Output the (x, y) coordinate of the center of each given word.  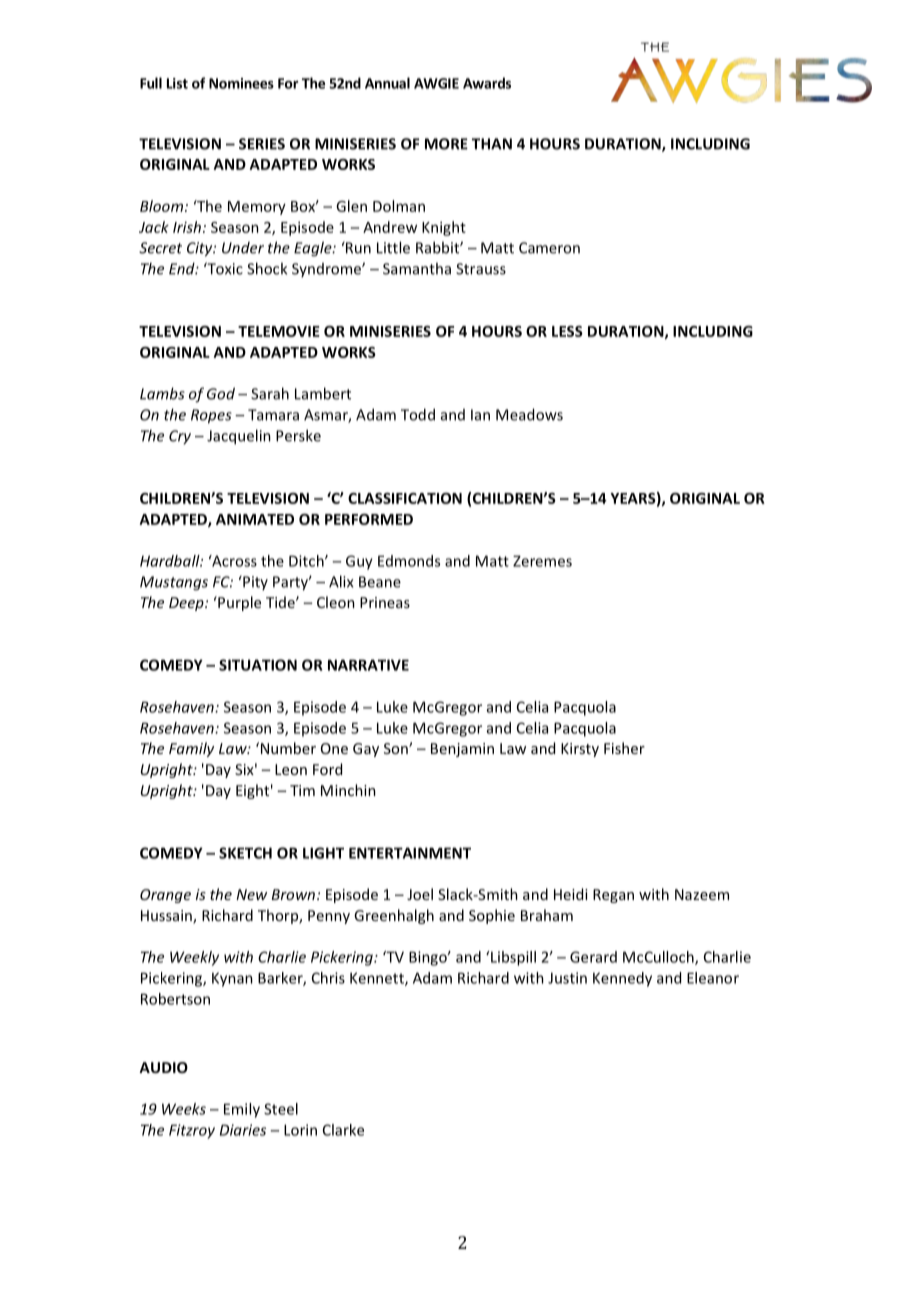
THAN (492, 144)
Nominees (241, 83)
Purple (238, 603)
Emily (242, 1110)
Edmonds (409, 561)
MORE (446, 144)
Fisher (624, 748)
